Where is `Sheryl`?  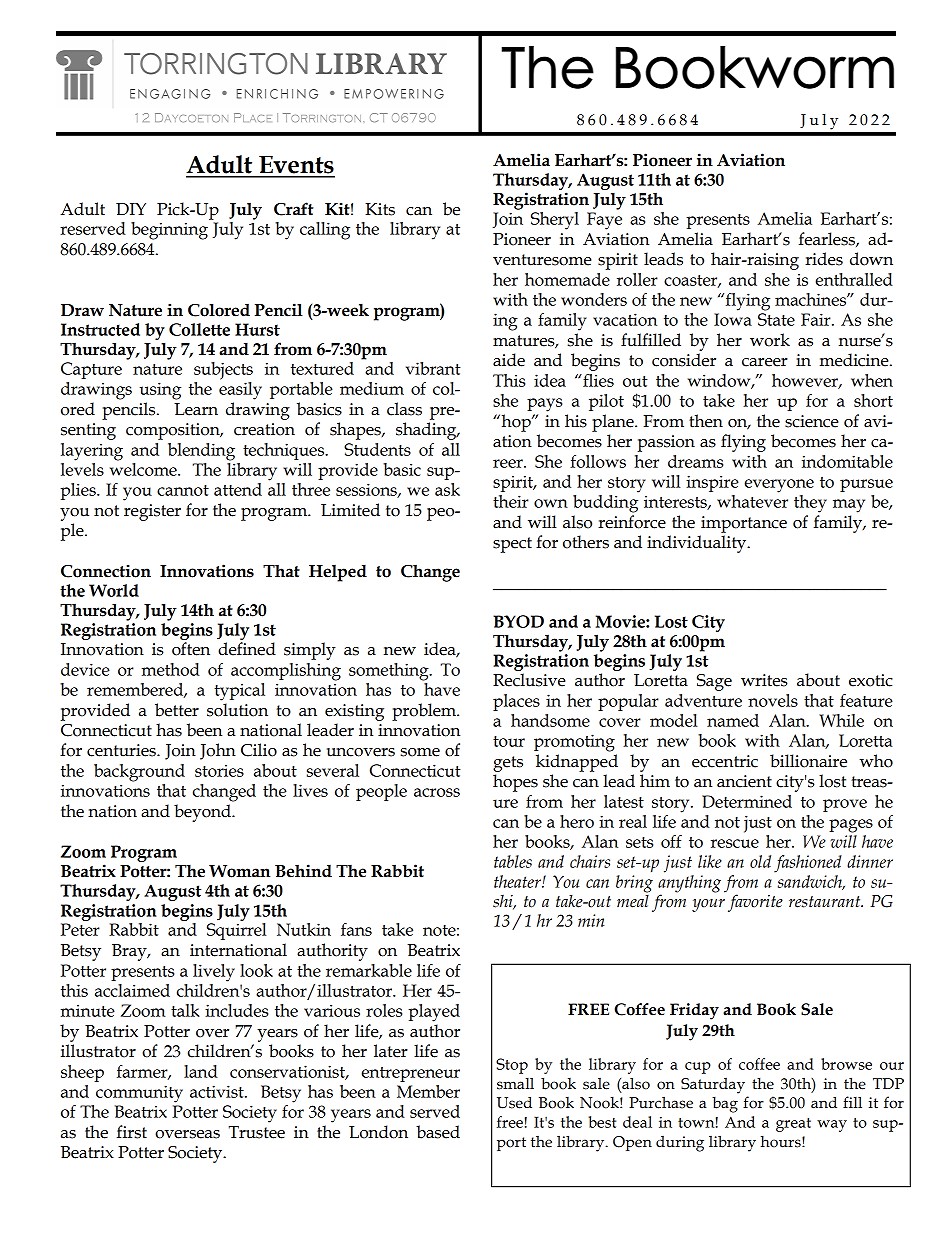 Sheryl is located at coordinates (555, 221).
